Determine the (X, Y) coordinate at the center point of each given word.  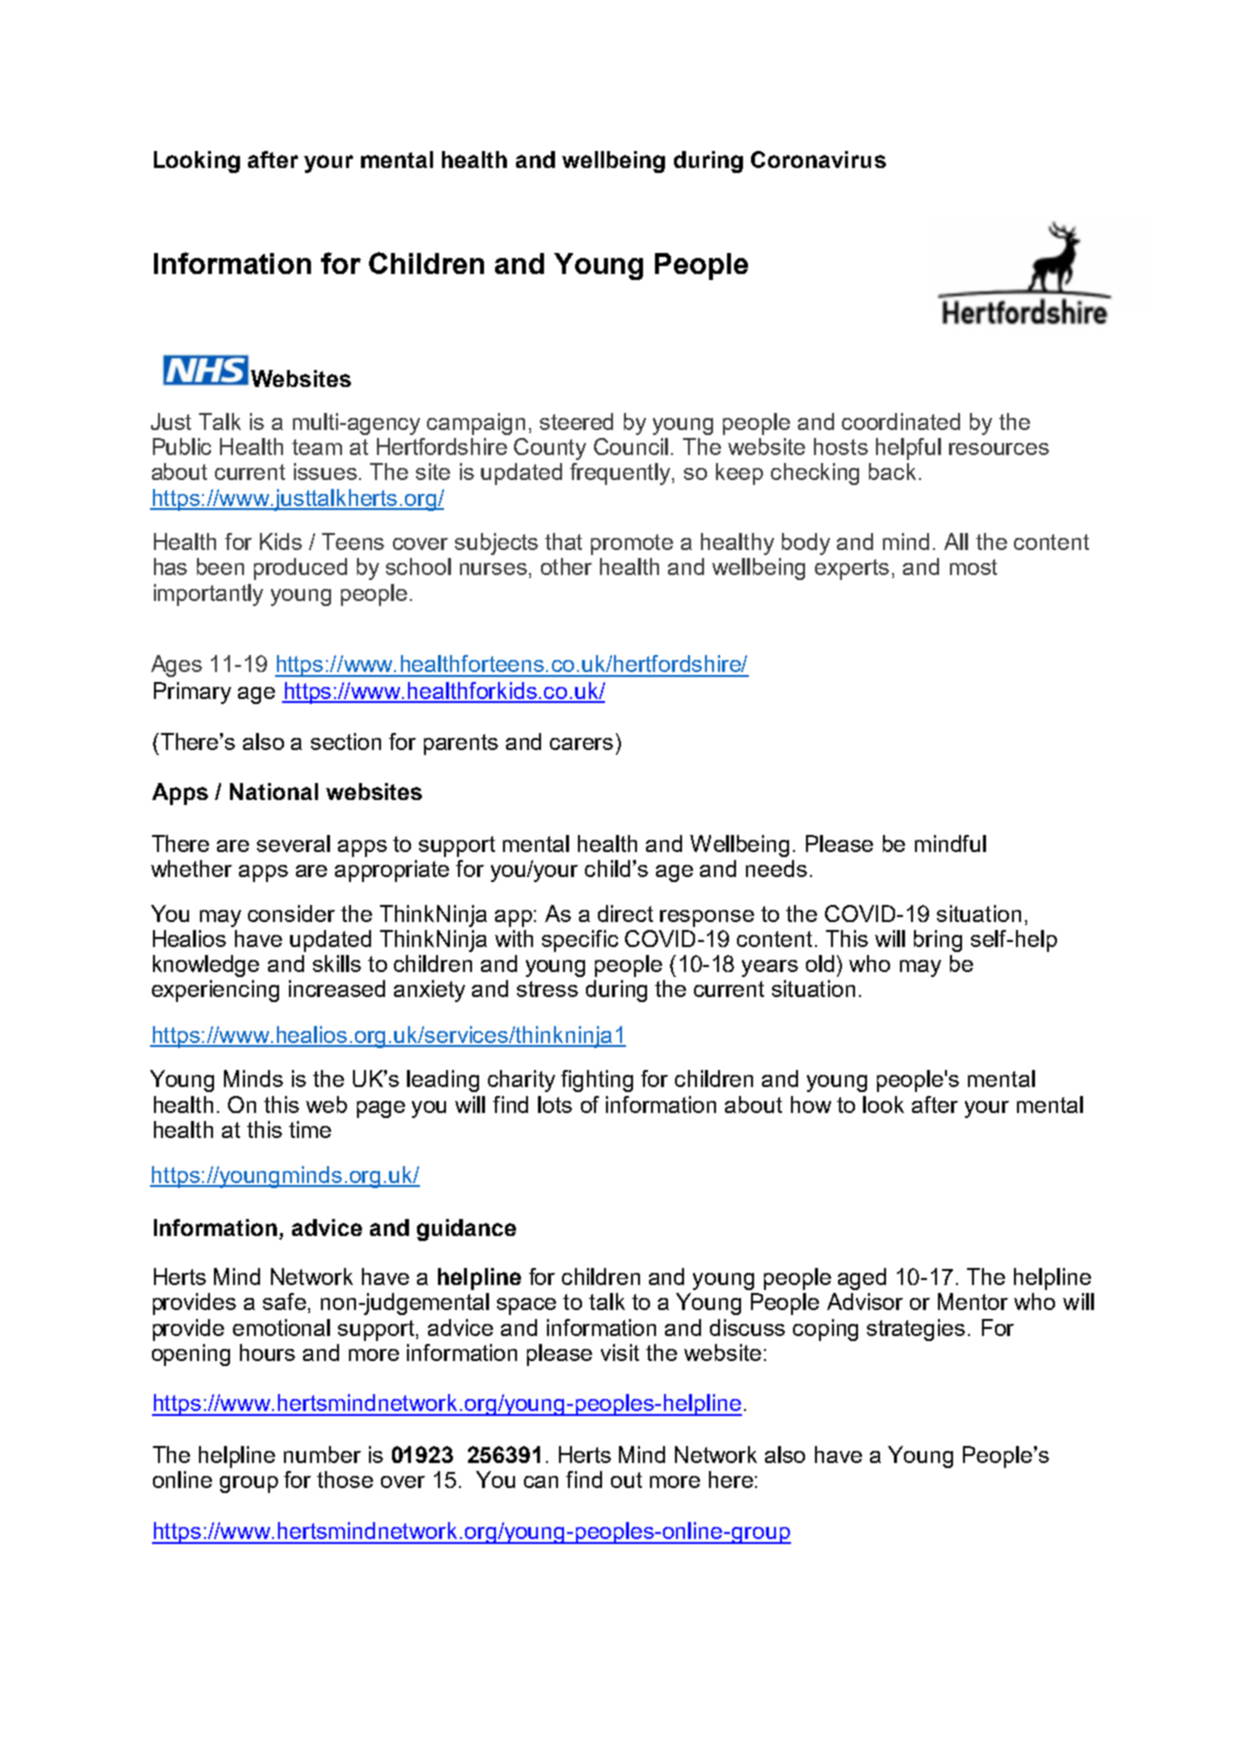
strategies (916, 1330)
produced (300, 569)
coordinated (901, 421)
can (541, 1482)
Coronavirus (818, 159)
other (566, 566)
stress (547, 989)
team (317, 447)
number (322, 1454)
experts (852, 569)
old (820, 963)
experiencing (215, 991)
